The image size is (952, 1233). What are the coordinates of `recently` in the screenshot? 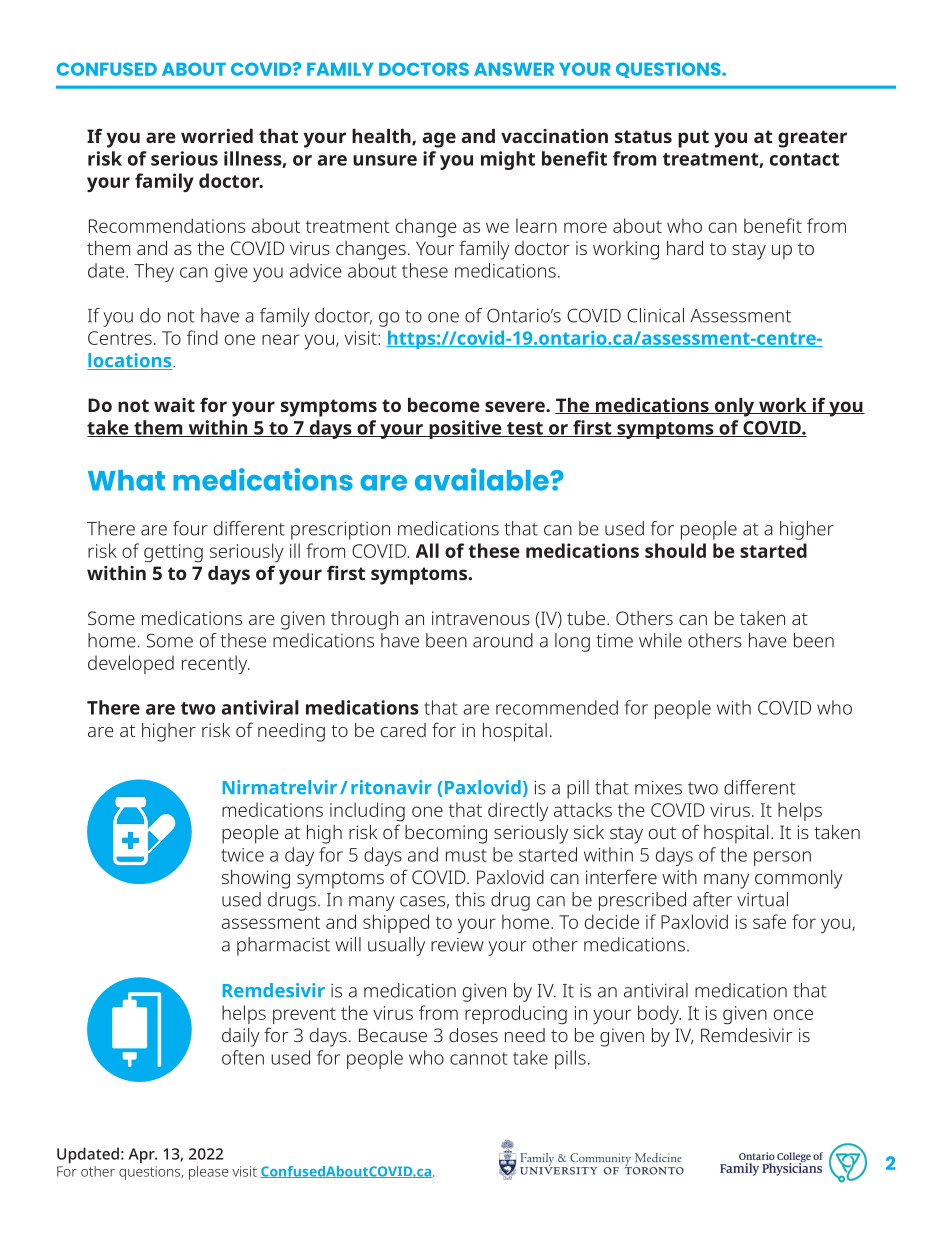 It's located at (216, 665).
